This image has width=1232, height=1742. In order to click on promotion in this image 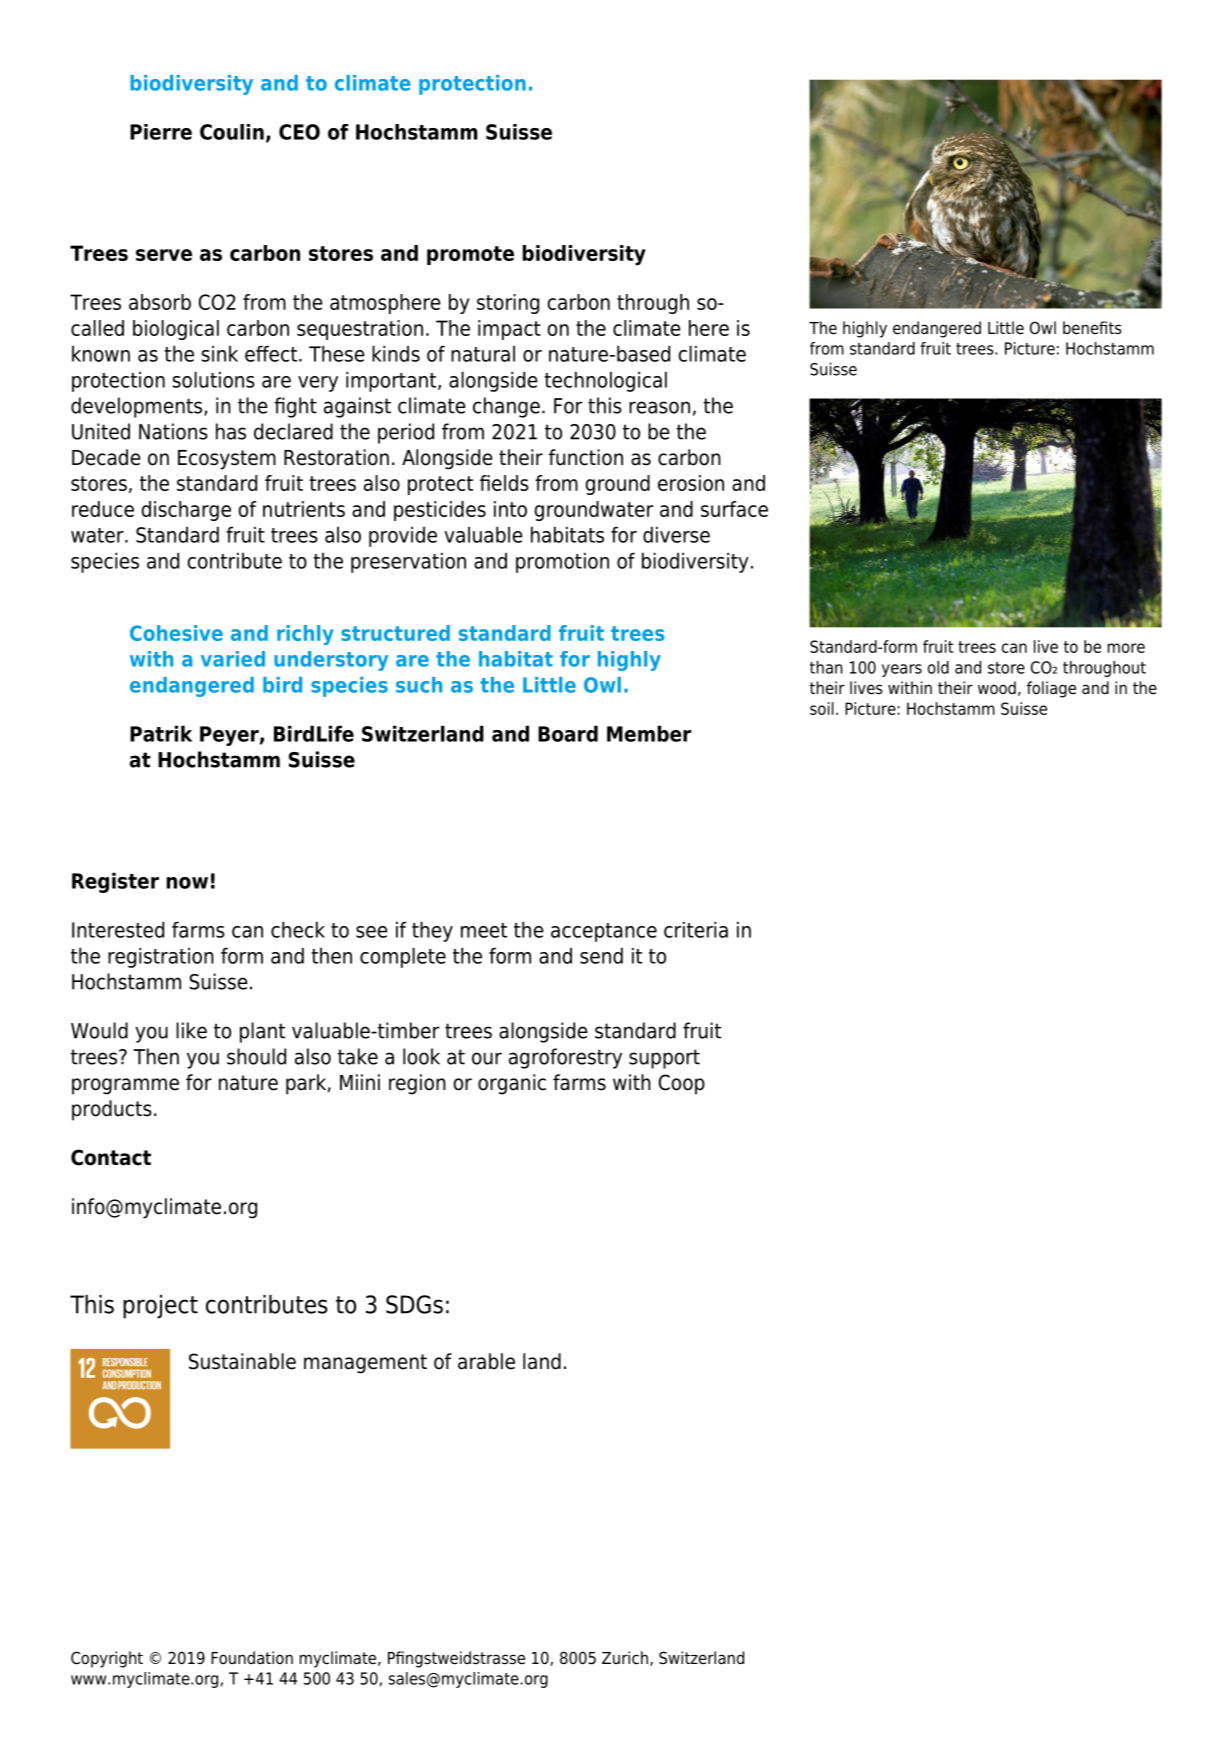, I will do `click(562, 562)`.
